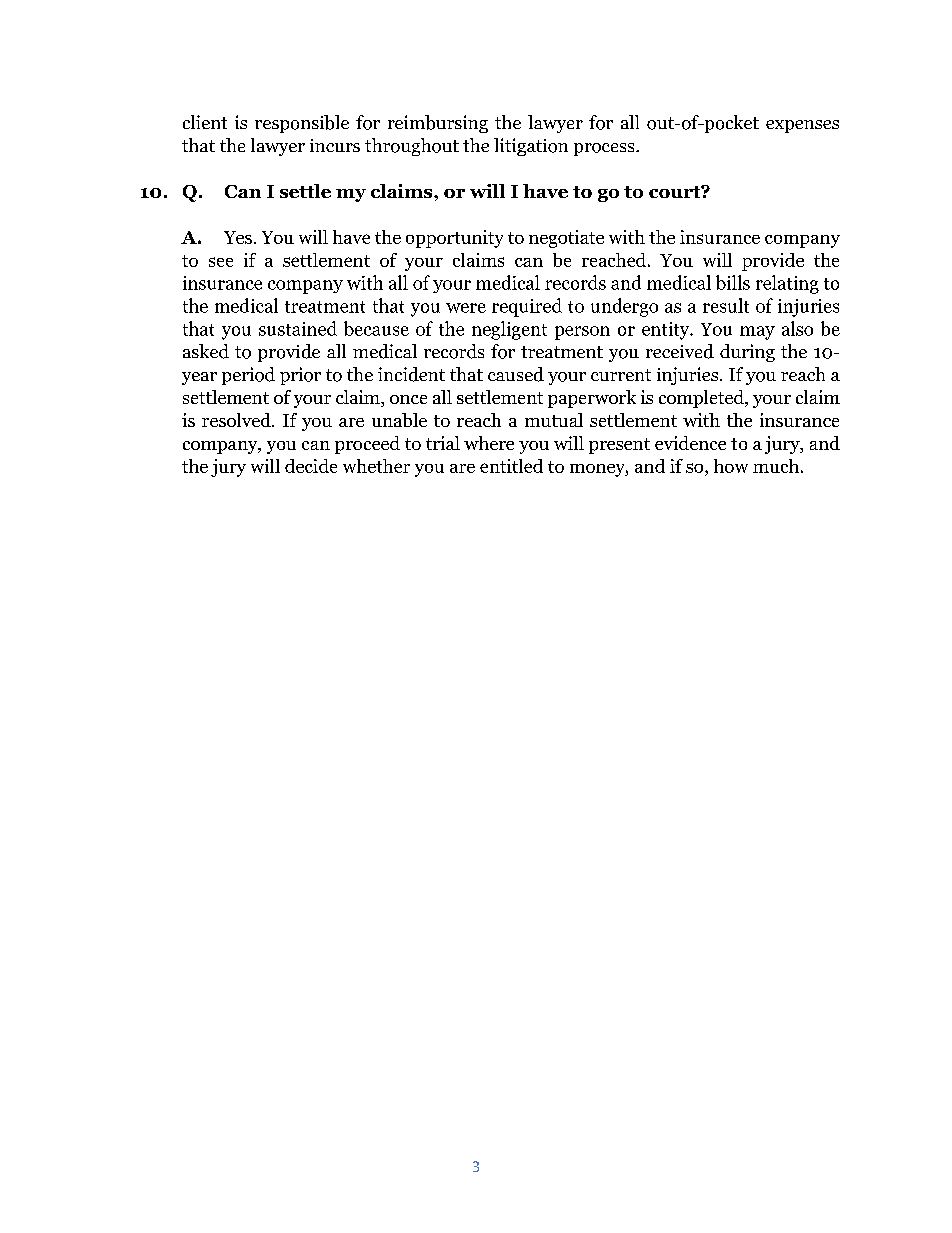  Describe the element at coordinates (802, 126) in the screenshot. I see `expenses` at that location.
